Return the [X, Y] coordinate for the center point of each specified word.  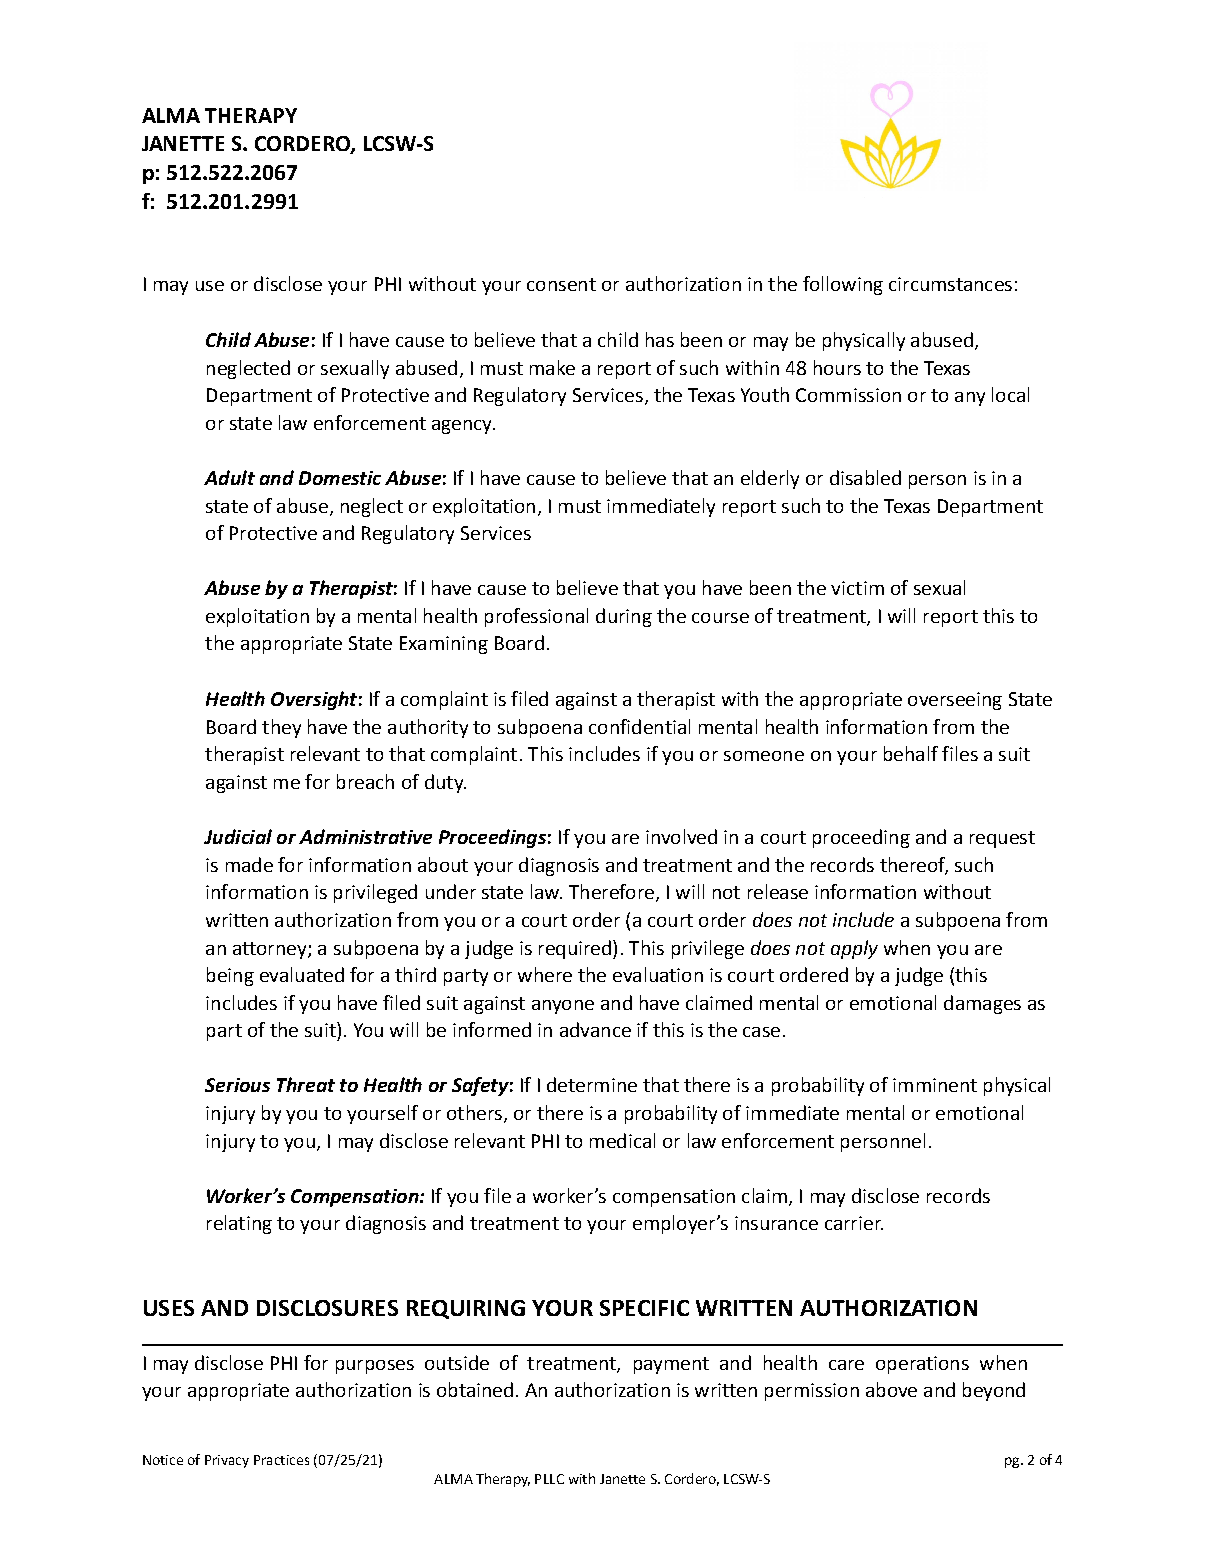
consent [561, 284]
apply [854, 949]
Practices [281, 1460]
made [249, 864]
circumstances [950, 284]
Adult [229, 477]
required [575, 949]
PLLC [549, 1479]
